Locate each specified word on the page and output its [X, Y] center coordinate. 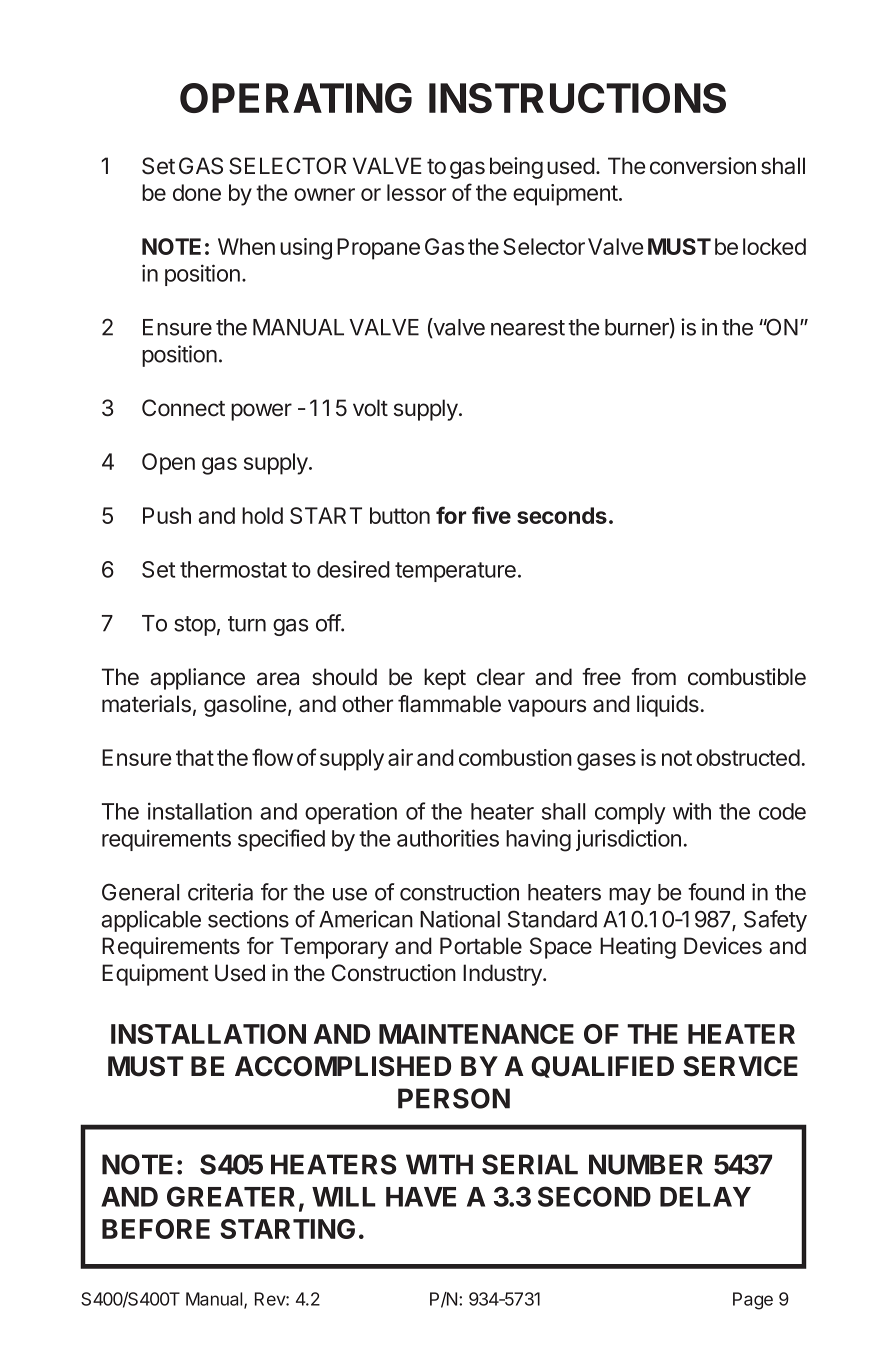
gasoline [245, 706]
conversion [703, 166]
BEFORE [156, 1229]
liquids [668, 706]
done [197, 192]
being [516, 168]
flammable [449, 704]
